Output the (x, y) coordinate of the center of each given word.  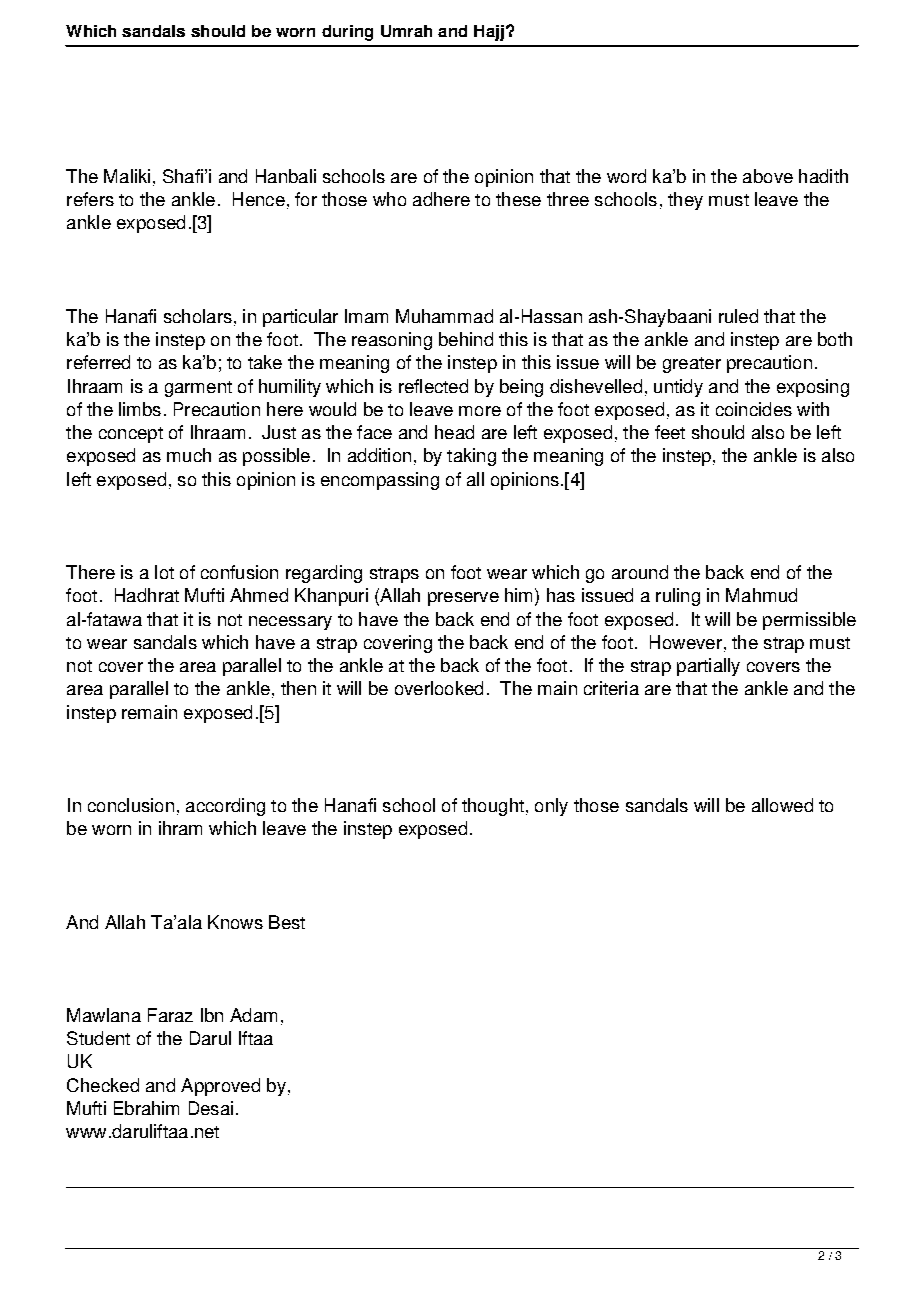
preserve (463, 599)
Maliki (127, 176)
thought (493, 807)
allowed (782, 805)
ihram (180, 828)
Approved (220, 1087)
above (768, 176)
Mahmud (761, 595)
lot (164, 572)
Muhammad (444, 316)
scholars (198, 316)
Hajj (489, 33)
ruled (738, 316)
